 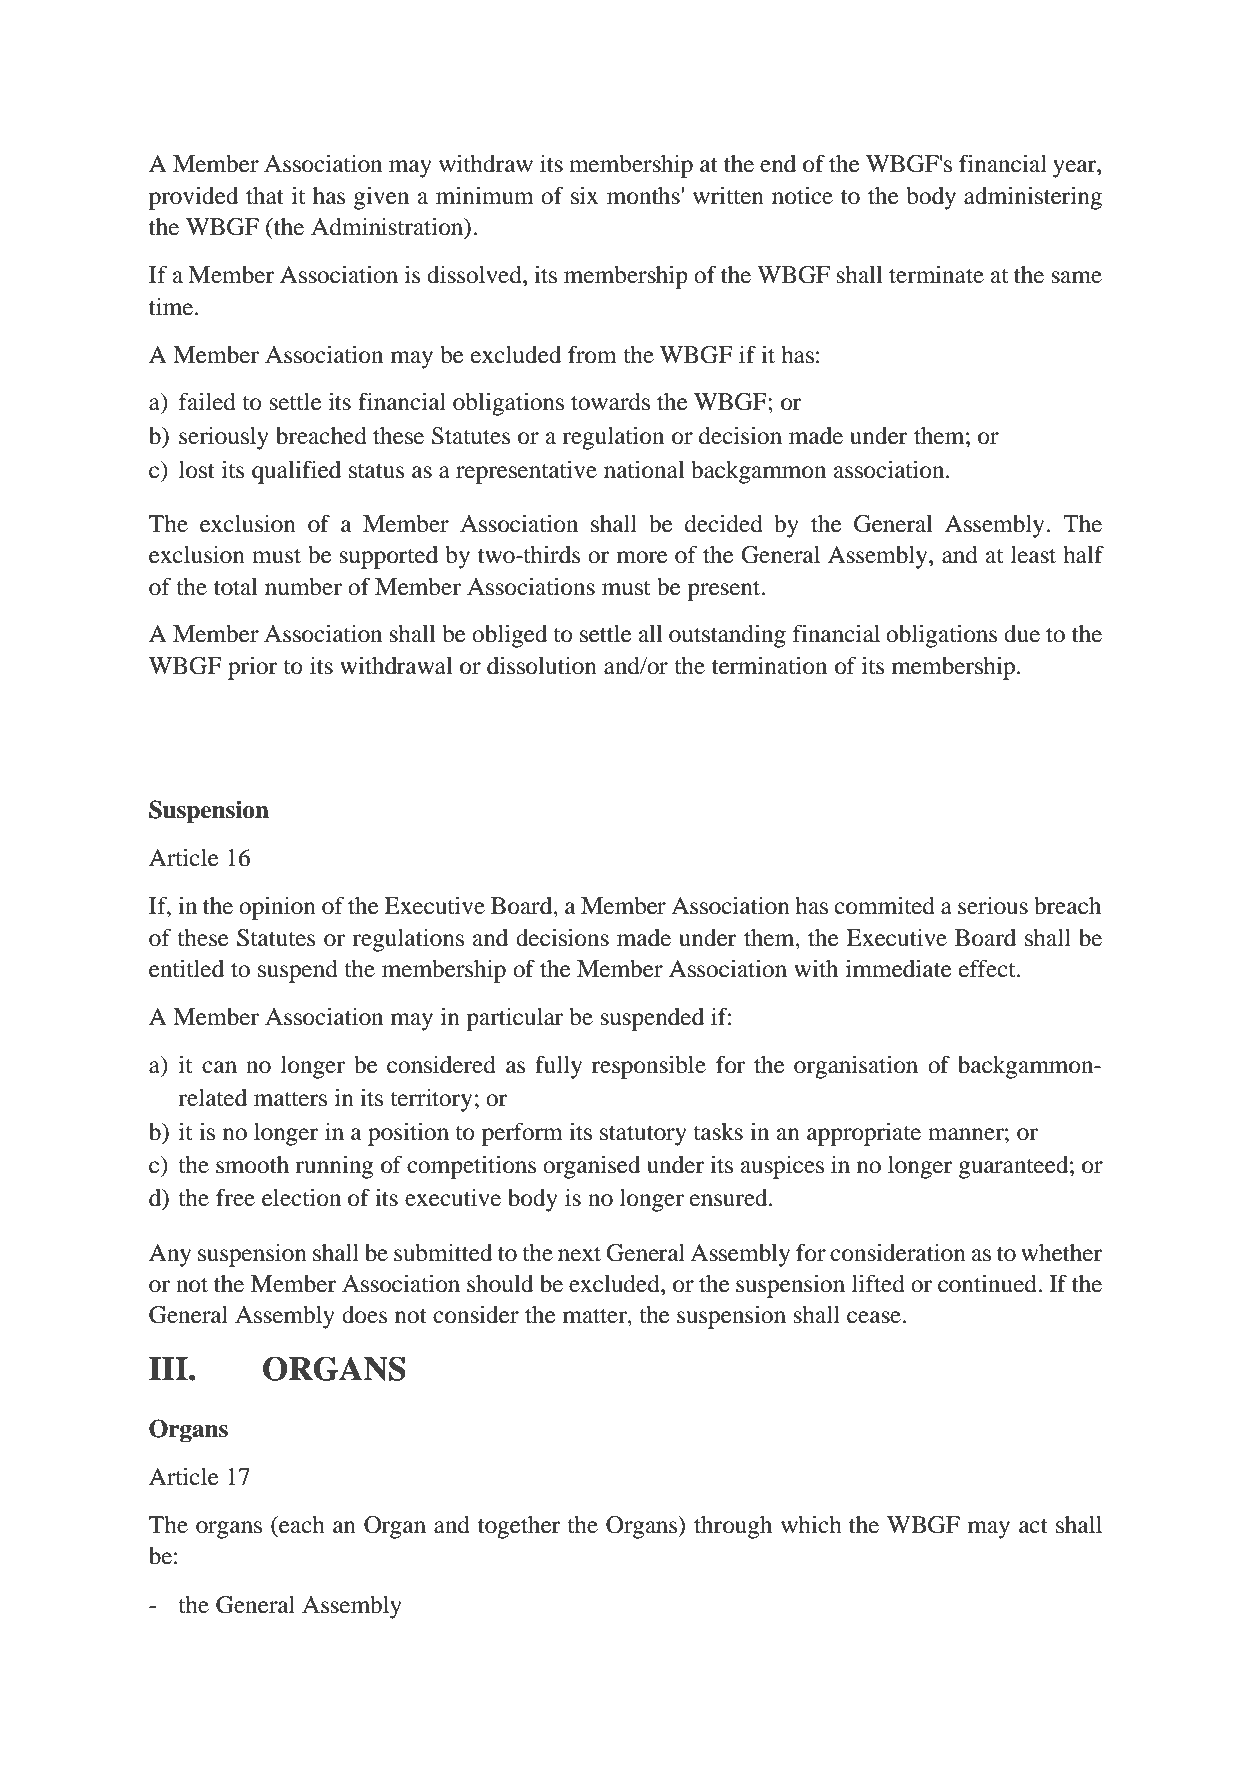 What do you see at coordinates (277, 908) in the image?
I see `opinion` at bounding box center [277, 908].
